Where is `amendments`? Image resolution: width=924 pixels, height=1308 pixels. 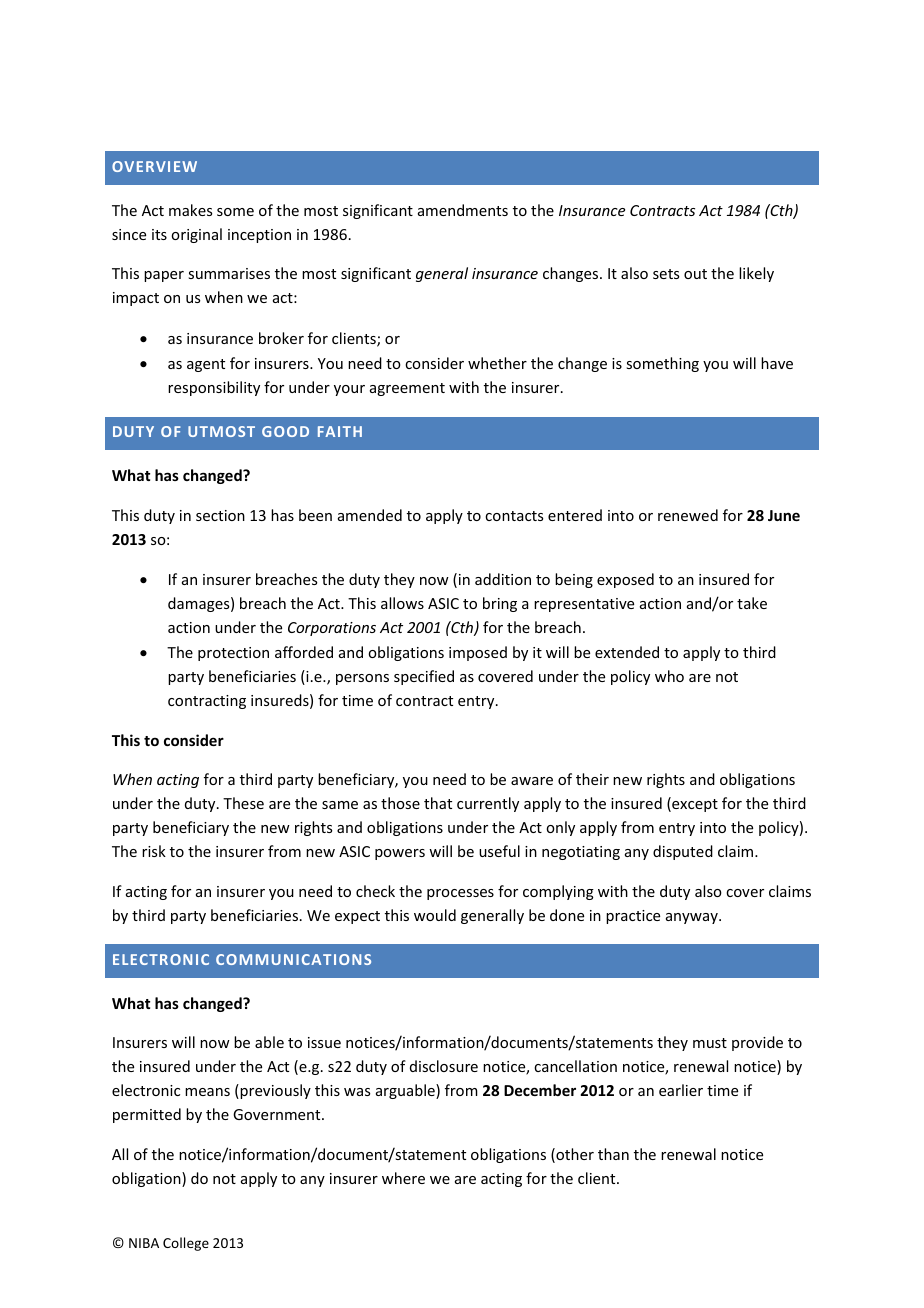 amendments is located at coordinates (463, 210).
